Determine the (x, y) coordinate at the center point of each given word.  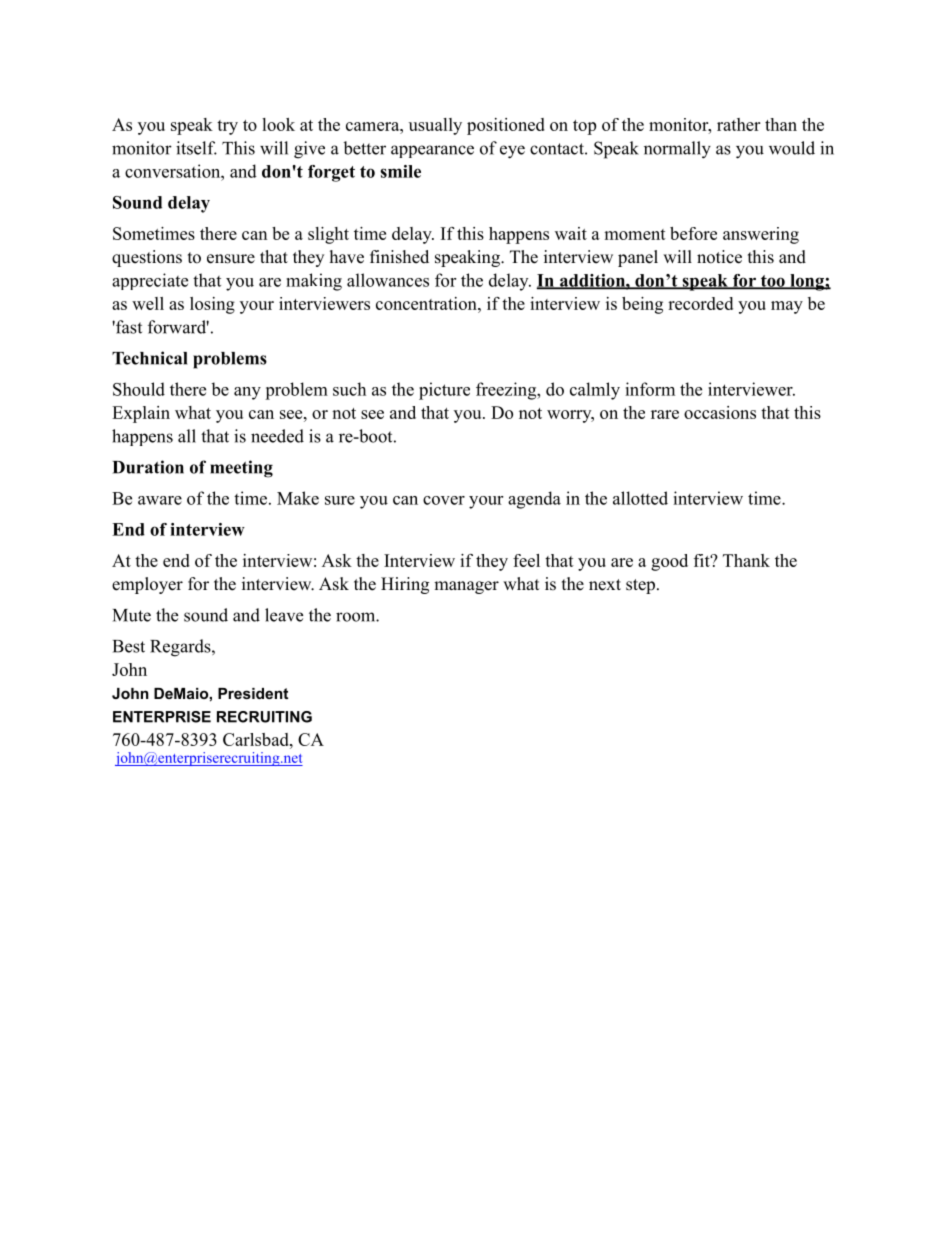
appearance (432, 151)
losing (212, 305)
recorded (700, 303)
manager (466, 587)
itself (196, 148)
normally (677, 150)
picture (444, 391)
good (669, 562)
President (253, 693)
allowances (388, 280)
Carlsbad (257, 739)
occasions (720, 412)
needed (277, 436)
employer (147, 585)
